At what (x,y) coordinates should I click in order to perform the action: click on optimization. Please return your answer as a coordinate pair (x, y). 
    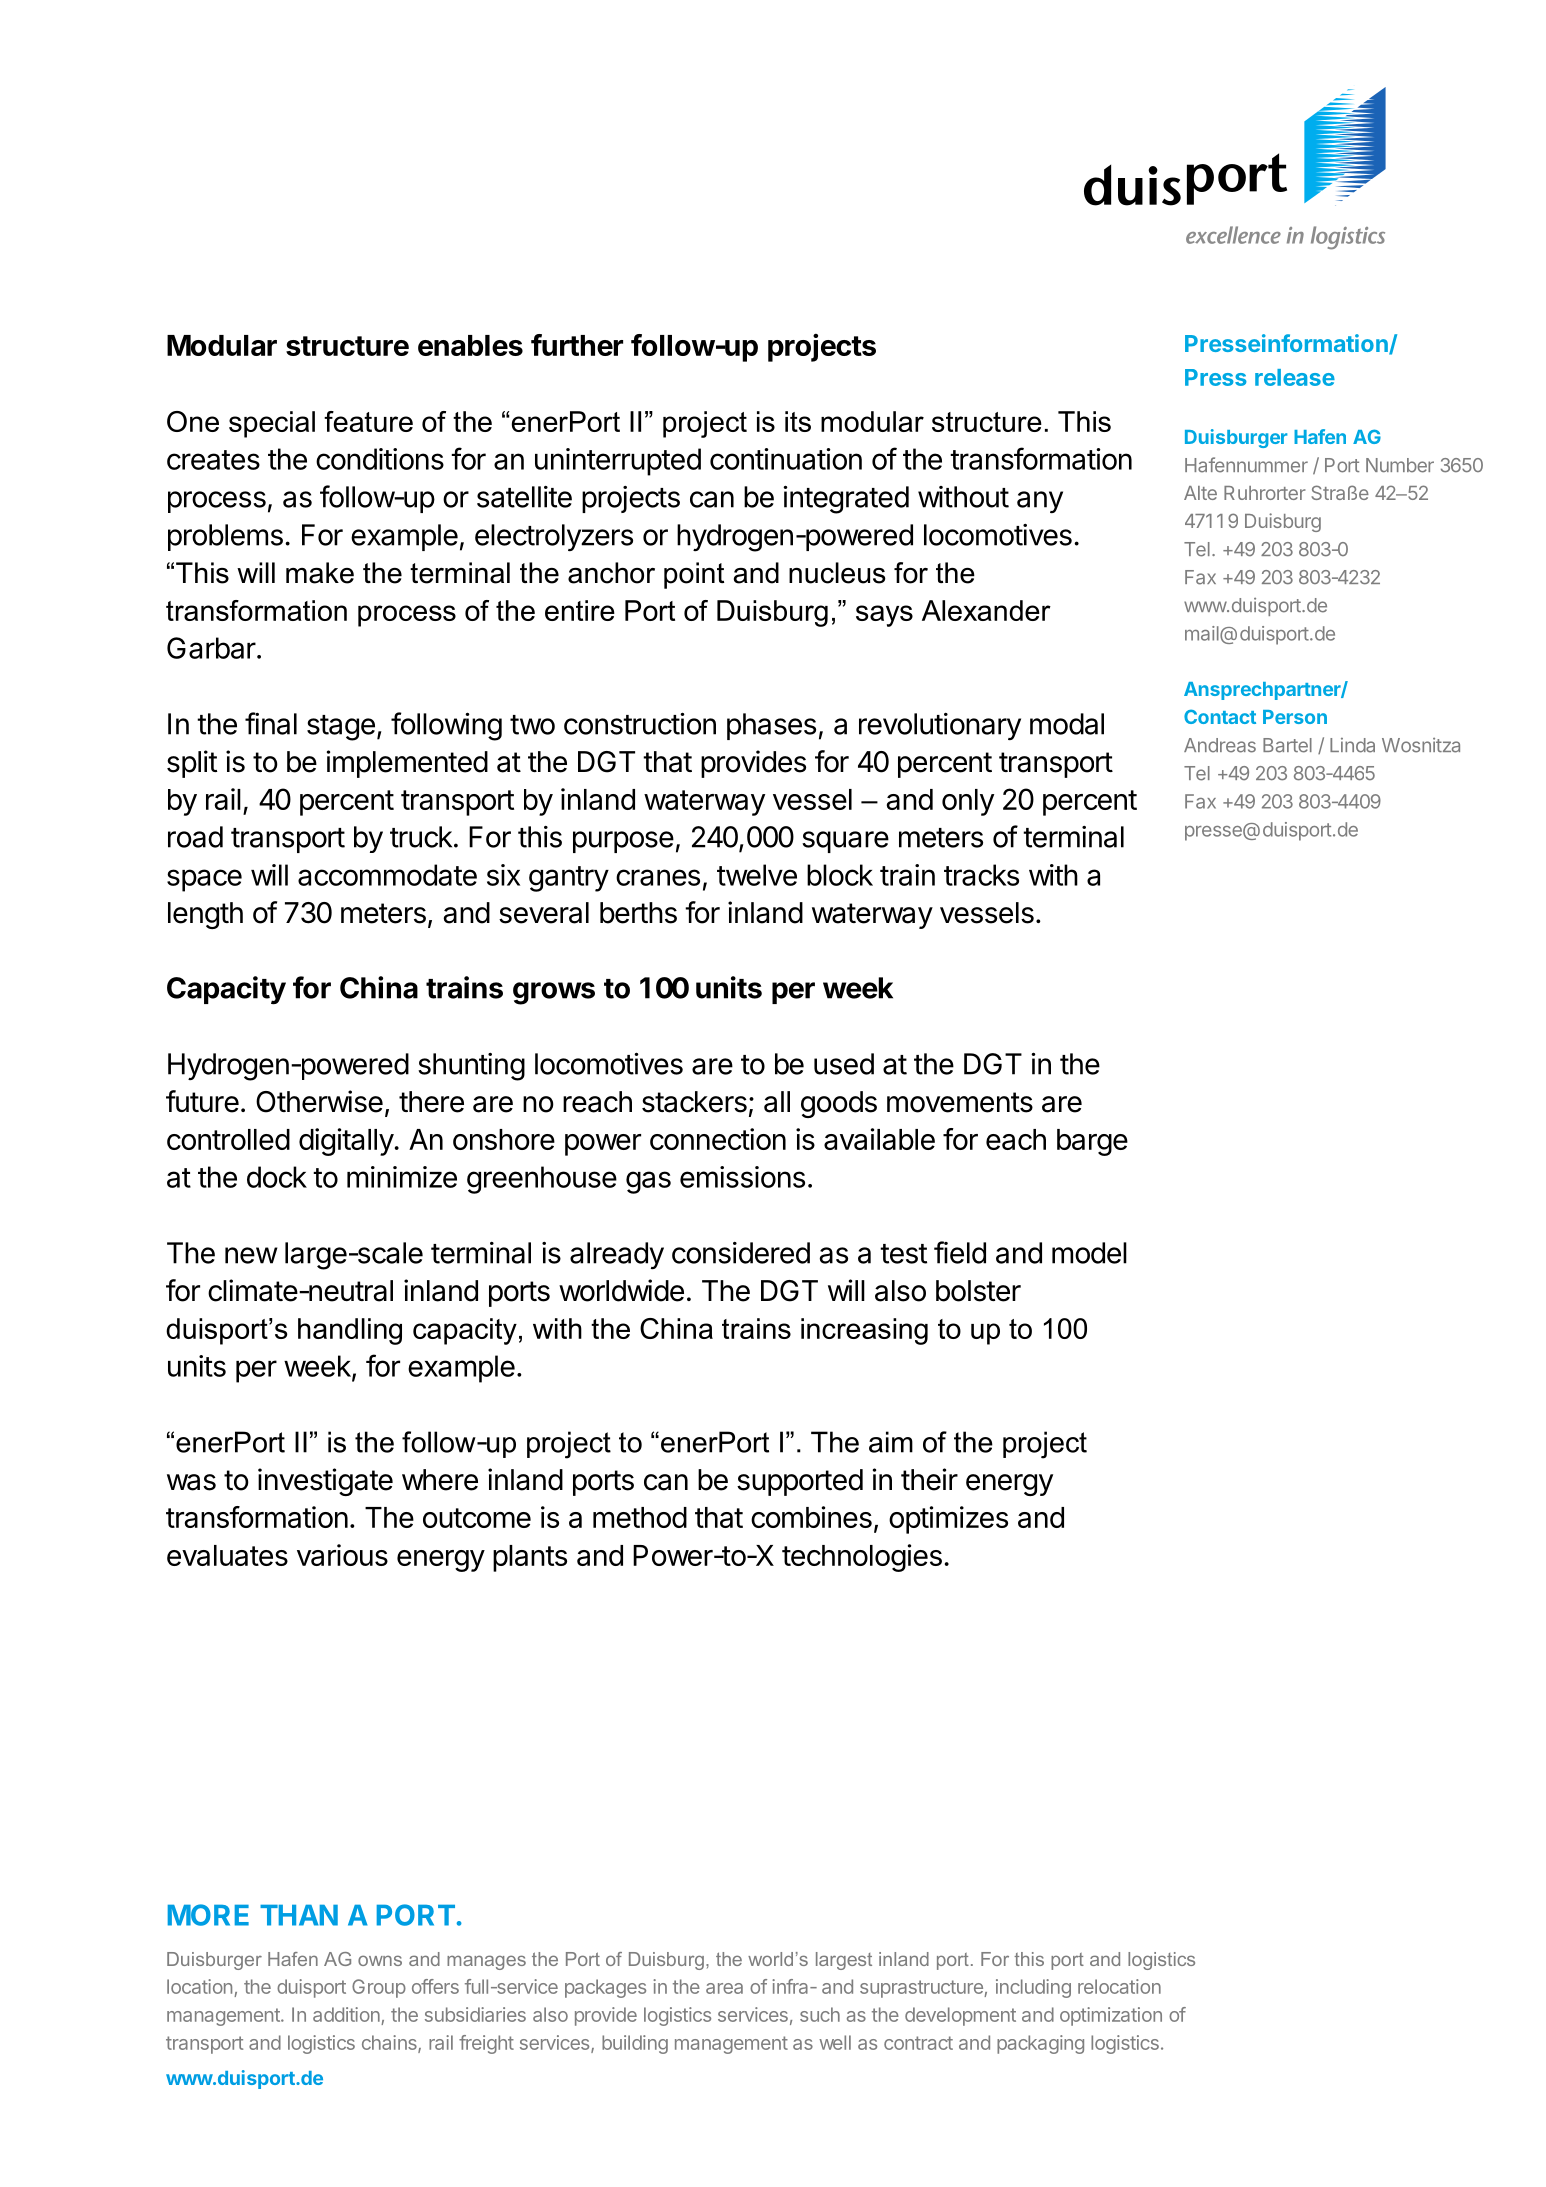
    Looking at the image, I should click on (1111, 2016).
